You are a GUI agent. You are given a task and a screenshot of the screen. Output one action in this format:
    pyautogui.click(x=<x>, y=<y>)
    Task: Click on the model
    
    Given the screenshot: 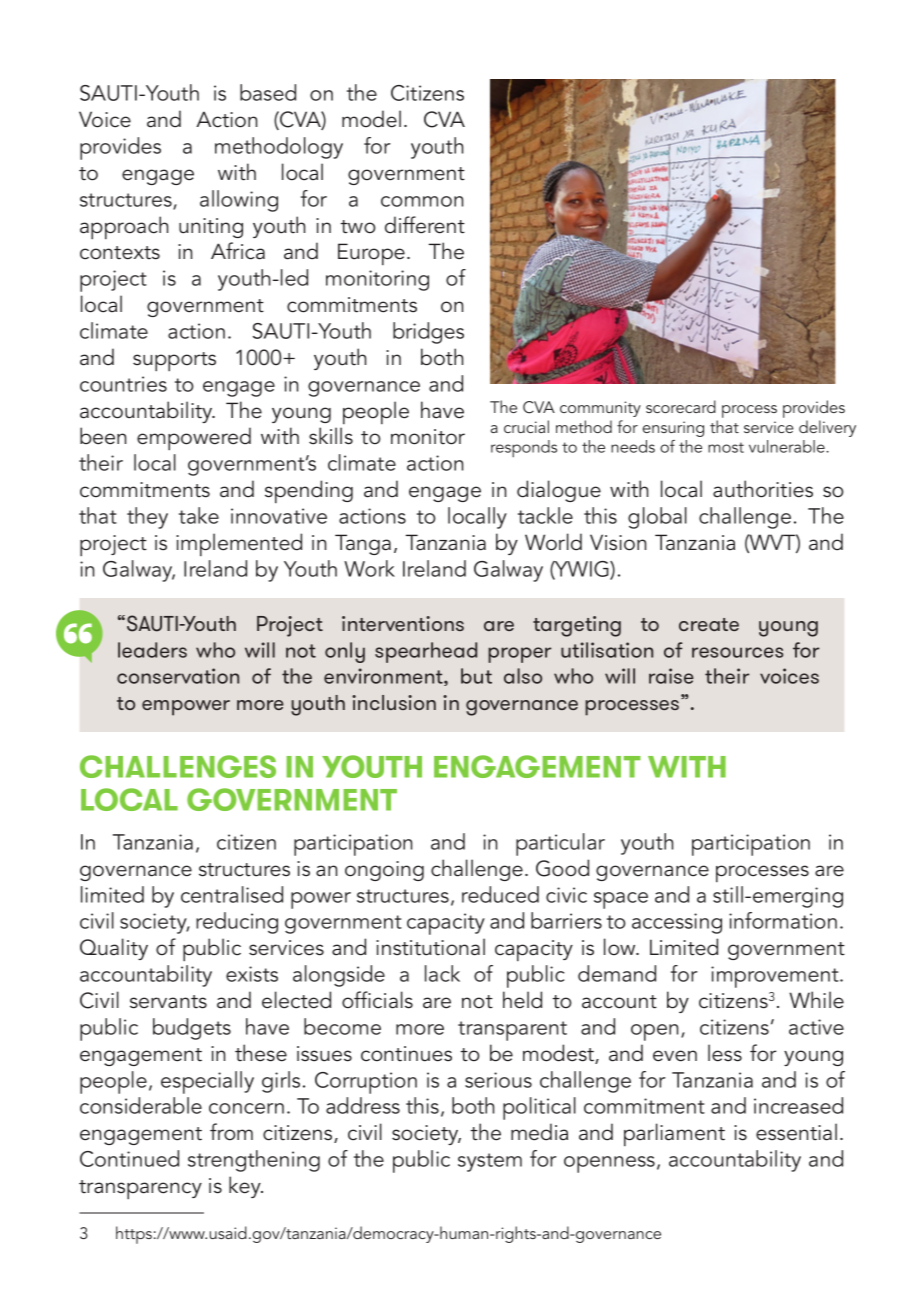 What is the action you would take?
    pyautogui.click(x=371, y=119)
